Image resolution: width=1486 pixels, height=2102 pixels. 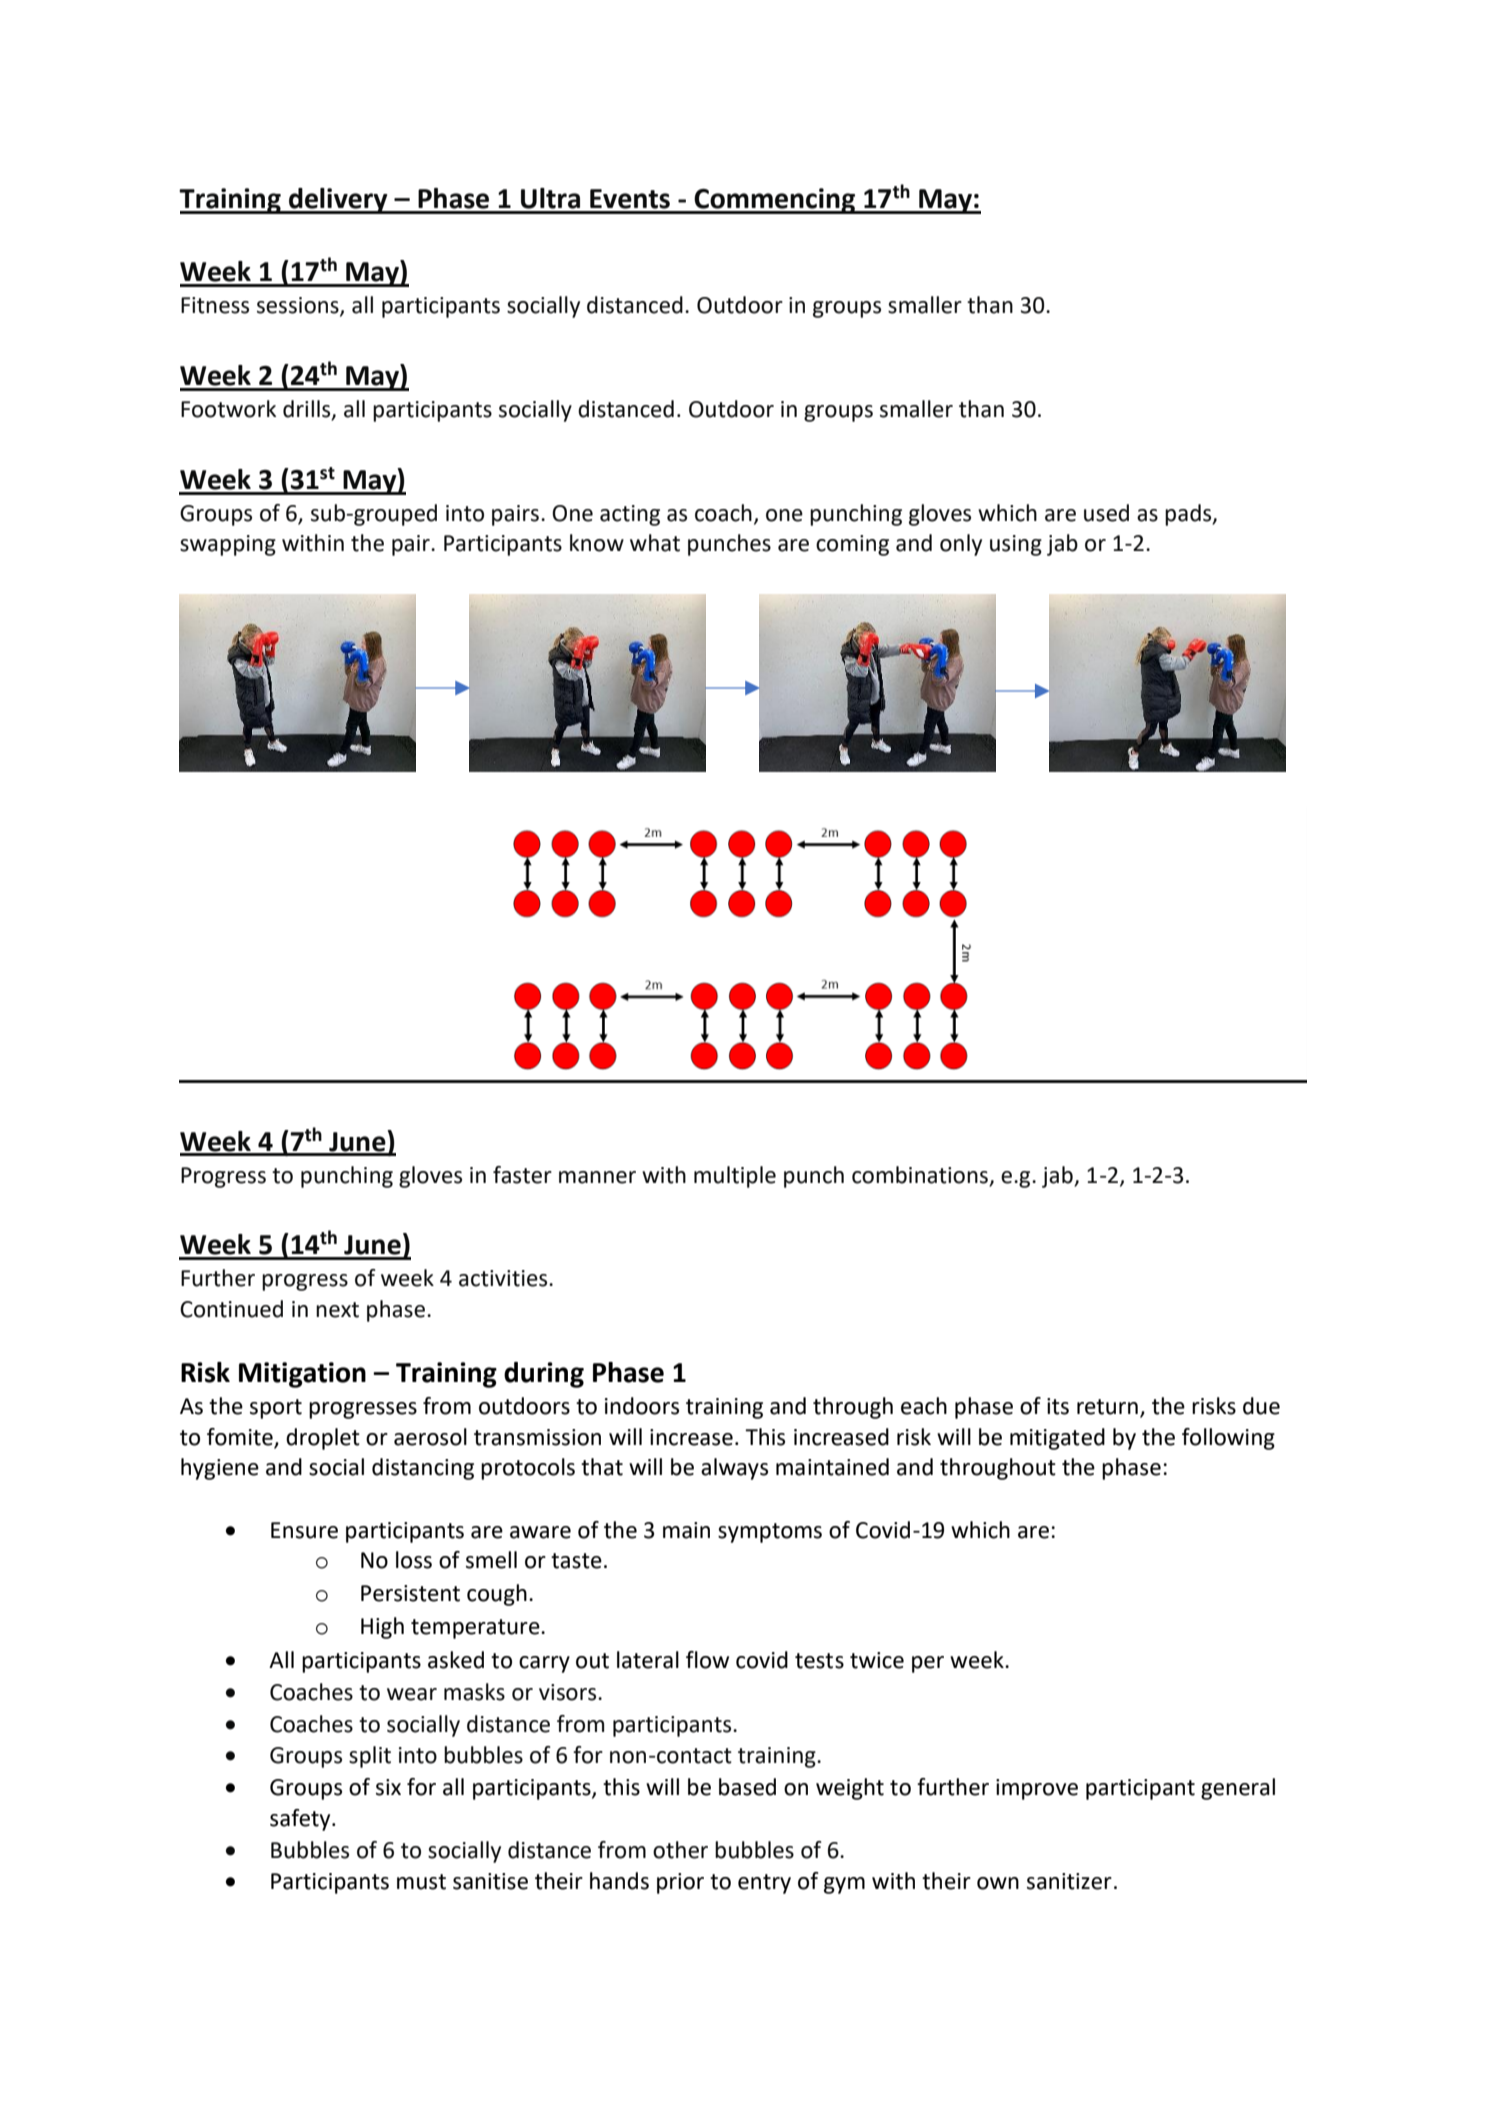 I want to click on safety, so click(x=301, y=1820).
